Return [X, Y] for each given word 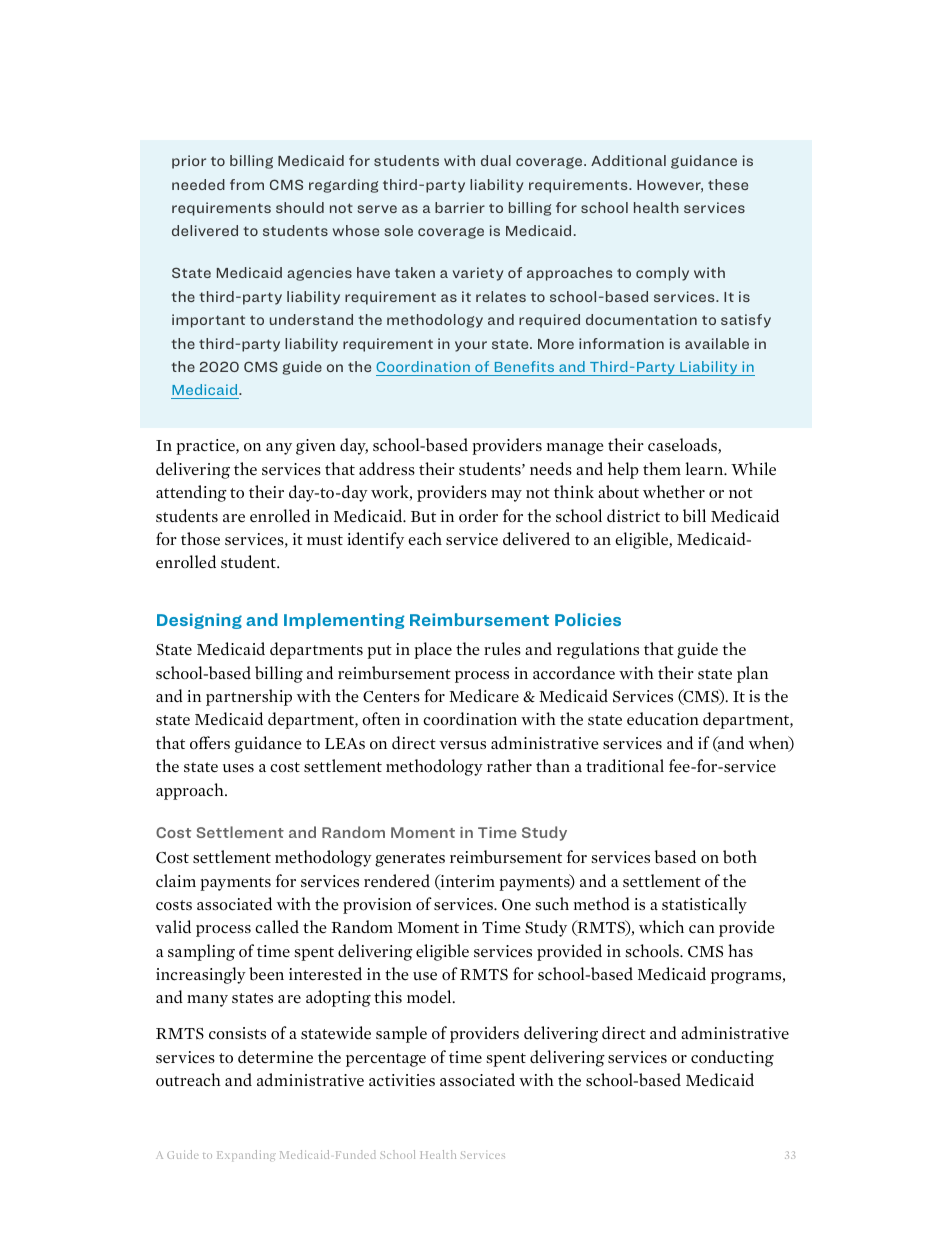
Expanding [246, 1155]
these [728, 184]
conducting [732, 1058]
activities [402, 1080]
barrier [460, 207]
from [247, 184]
